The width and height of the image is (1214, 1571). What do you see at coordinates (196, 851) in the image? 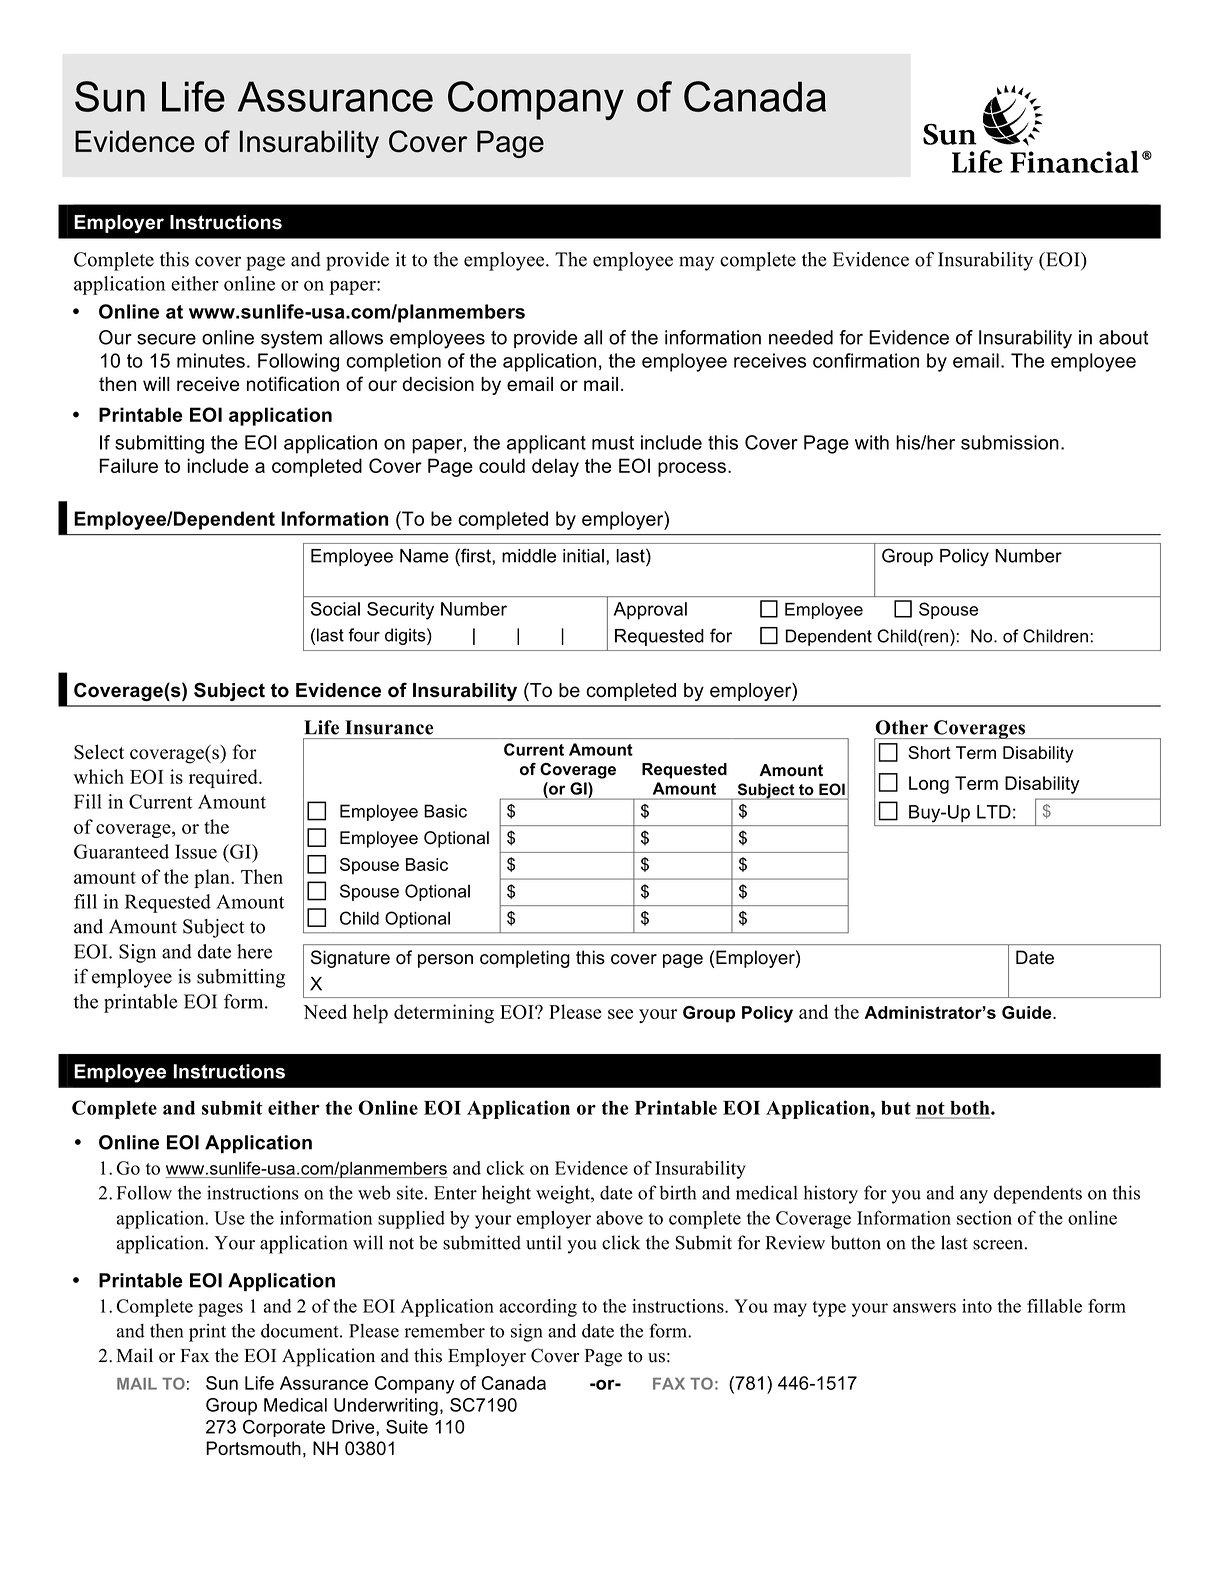
I see `Issue` at bounding box center [196, 851].
